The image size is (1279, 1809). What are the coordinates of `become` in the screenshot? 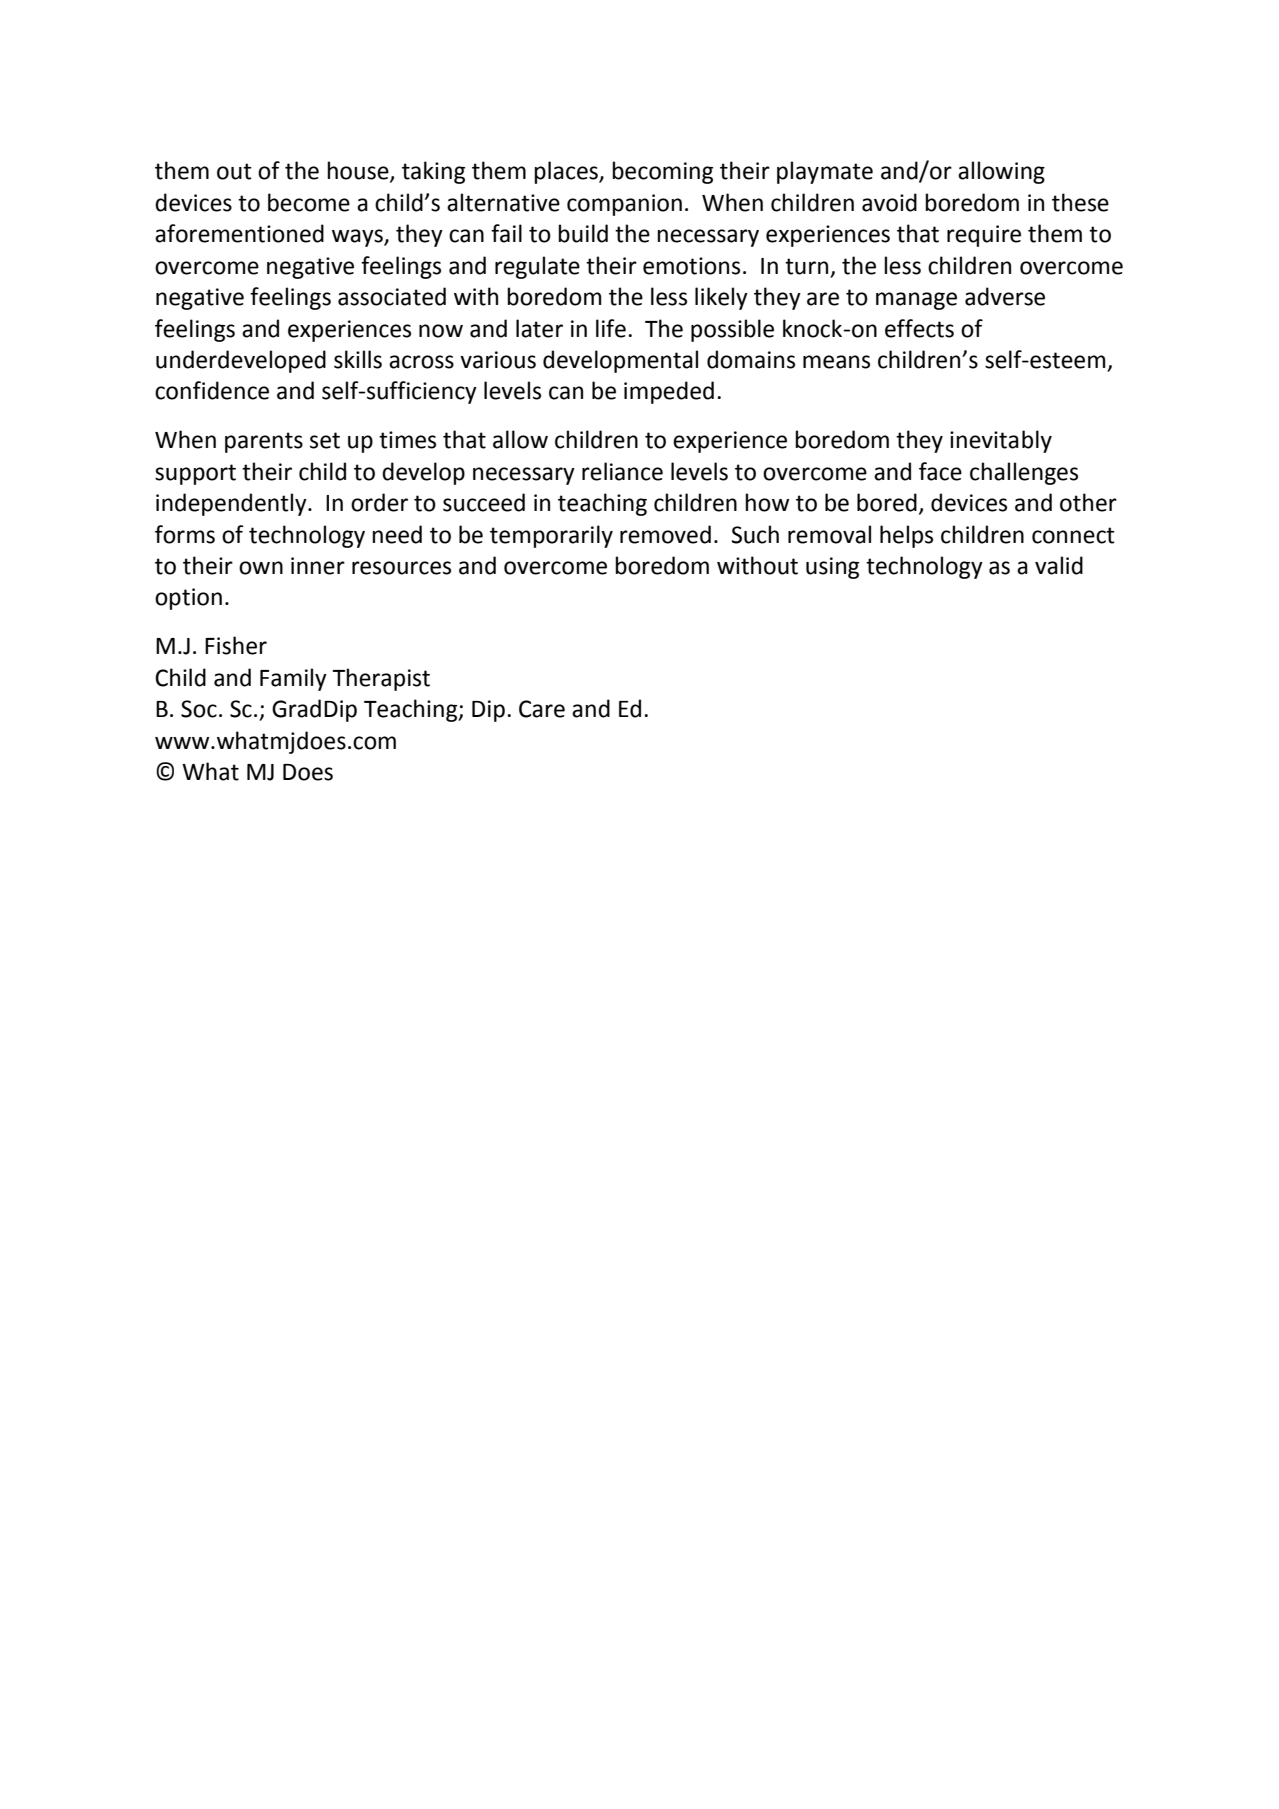 It's located at (309, 202).
